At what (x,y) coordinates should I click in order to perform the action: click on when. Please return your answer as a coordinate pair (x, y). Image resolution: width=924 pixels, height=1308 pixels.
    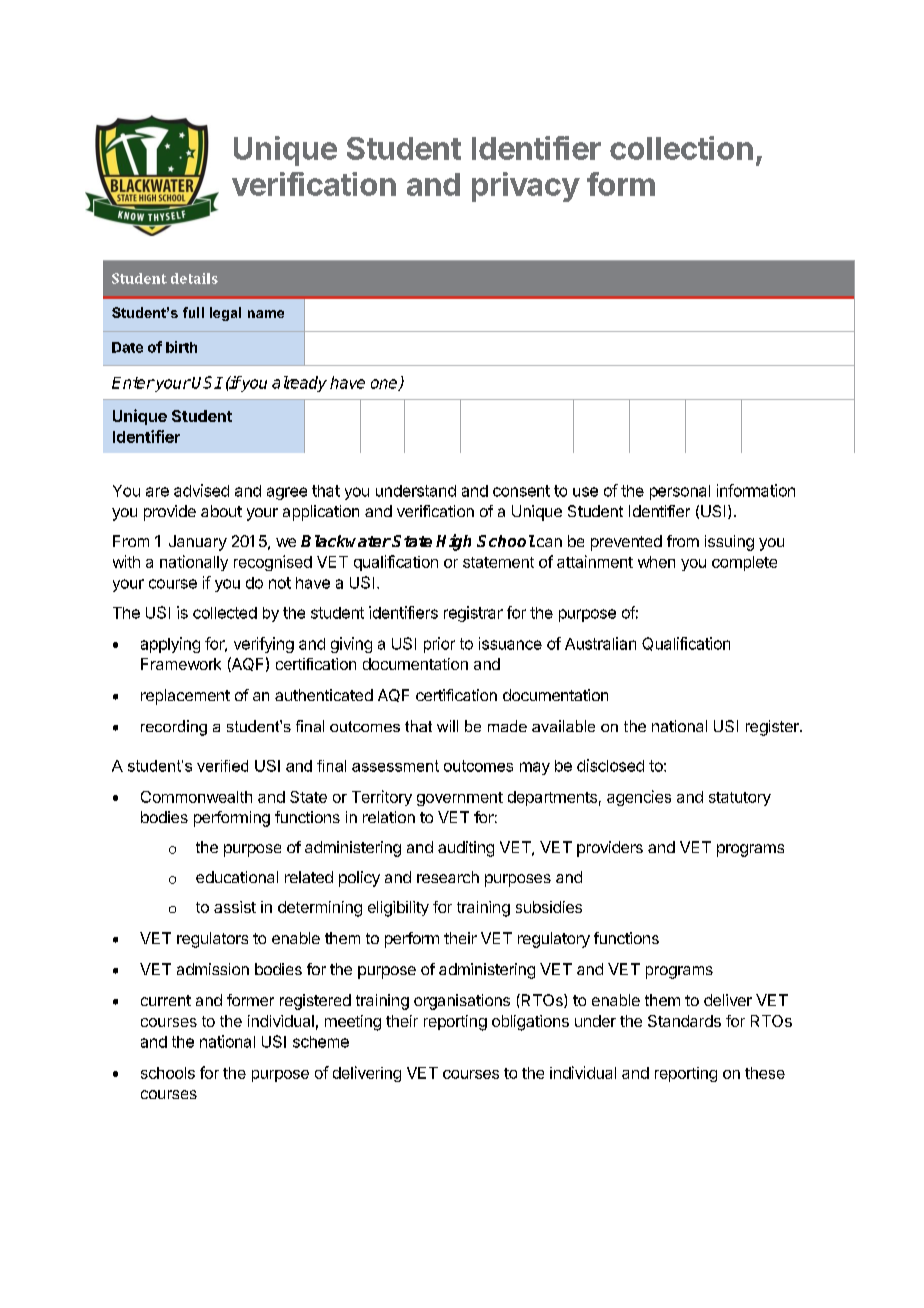
    Looking at the image, I should click on (656, 562).
